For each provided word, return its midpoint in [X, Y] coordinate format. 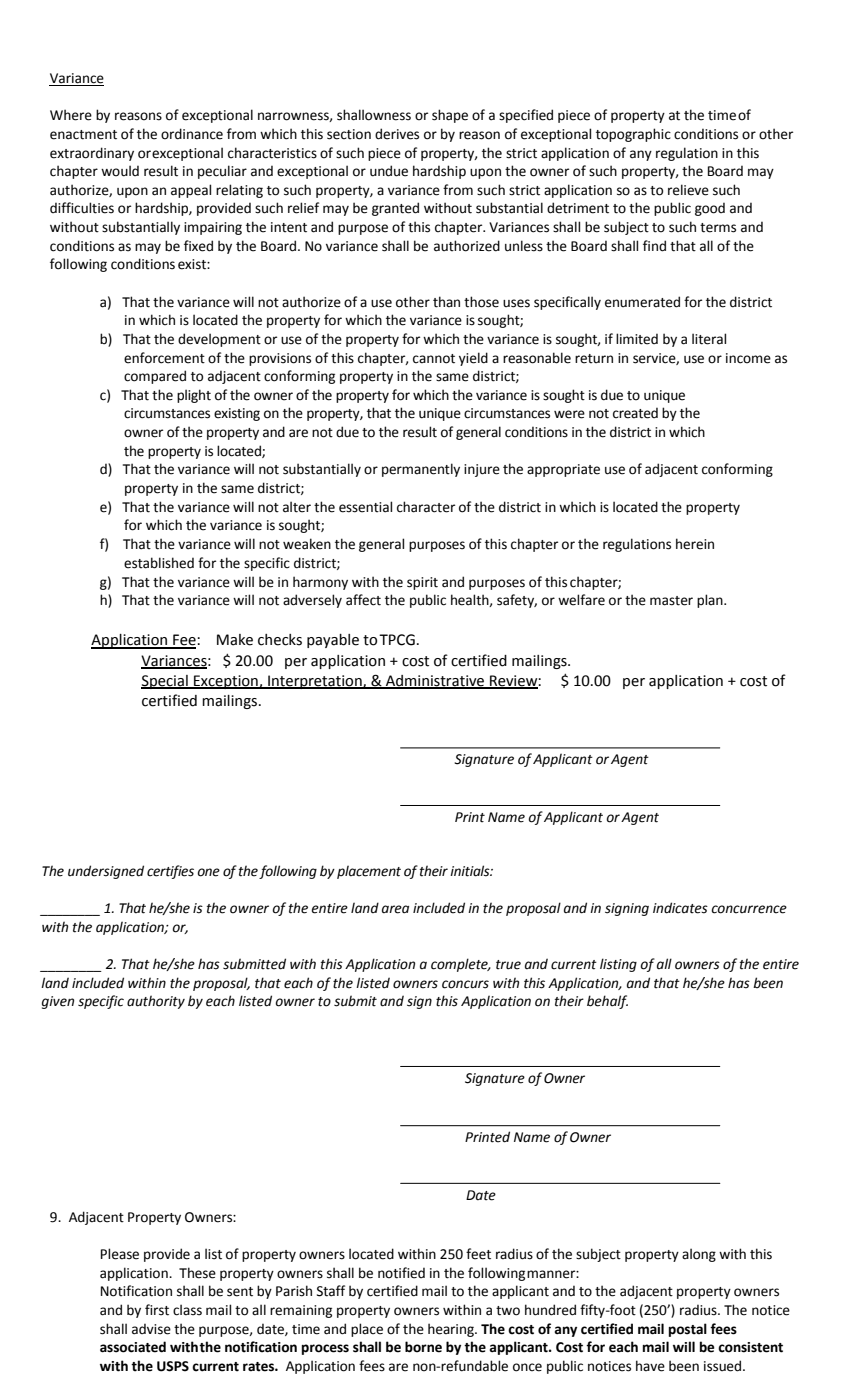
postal [688, 1330]
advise [151, 1329]
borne [423, 1347]
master [671, 601]
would [120, 171]
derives [397, 134]
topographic [633, 135]
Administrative [435, 682]
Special [165, 682]
